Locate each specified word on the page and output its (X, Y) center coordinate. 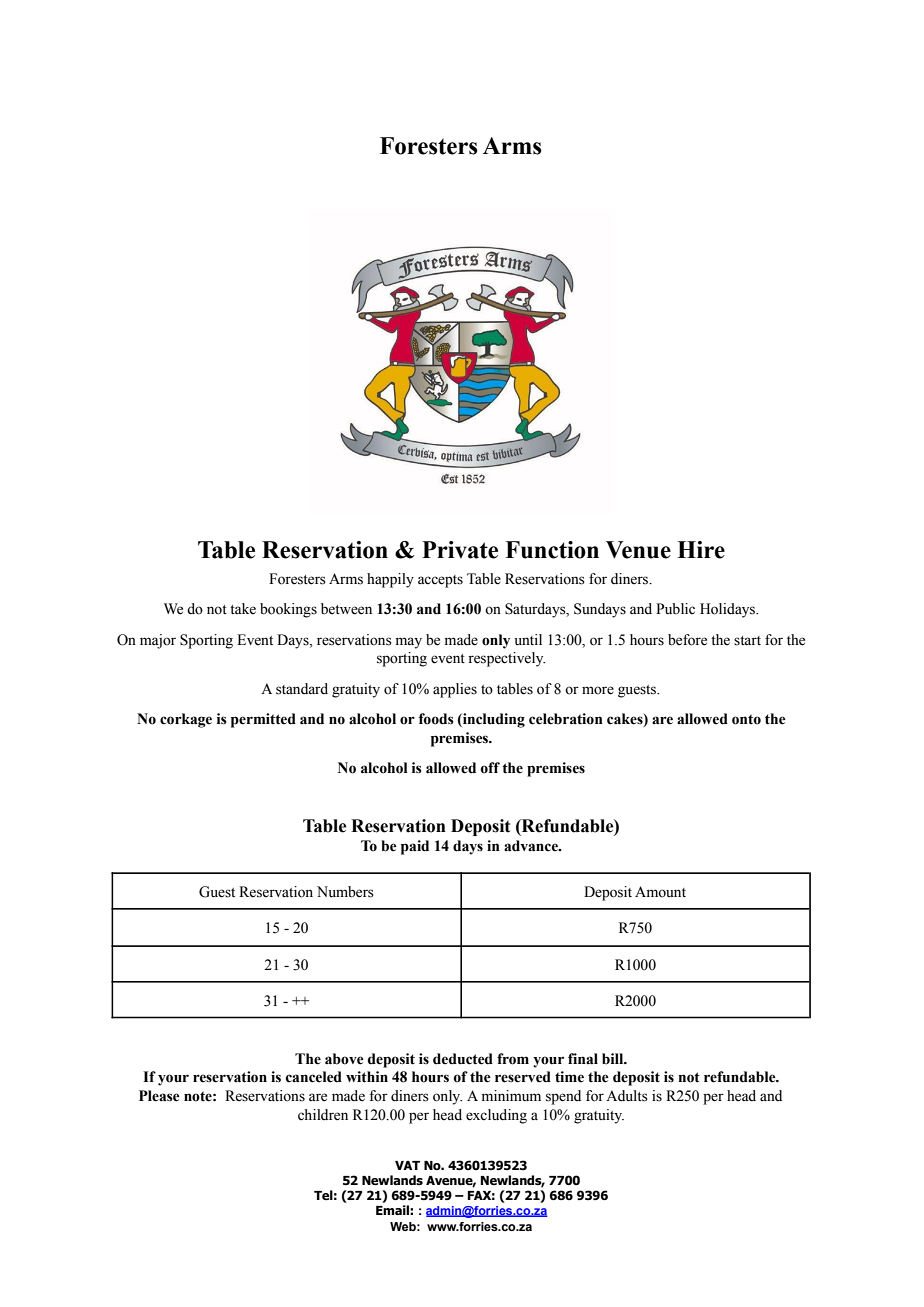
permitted (263, 720)
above (344, 1059)
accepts (440, 581)
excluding (496, 1116)
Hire (701, 550)
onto (746, 719)
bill (614, 1059)
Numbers (345, 892)
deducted (463, 1059)
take (243, 609)
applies (455, 690)
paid (415, 847)
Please (159, 1096)
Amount (660, 892)
